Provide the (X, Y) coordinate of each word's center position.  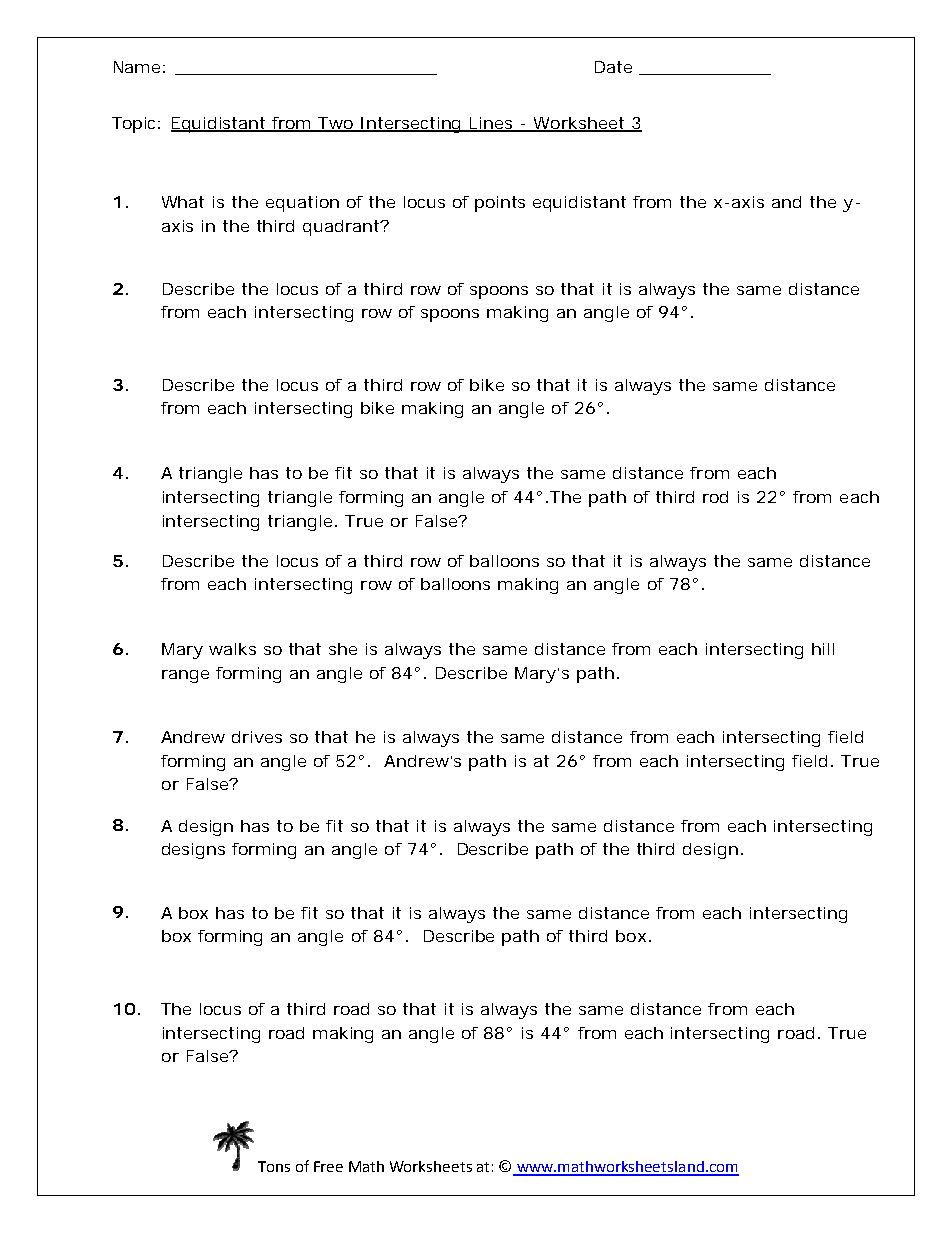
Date (613, 67)
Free (328, 1166)
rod (715, 497)
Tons (274, 1166)
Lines (491, 124)
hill (823, 649)
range (185, 676)
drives (257, 737)
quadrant (342, 228)
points (500, 204)
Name (137, 67)
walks (232, 649)
